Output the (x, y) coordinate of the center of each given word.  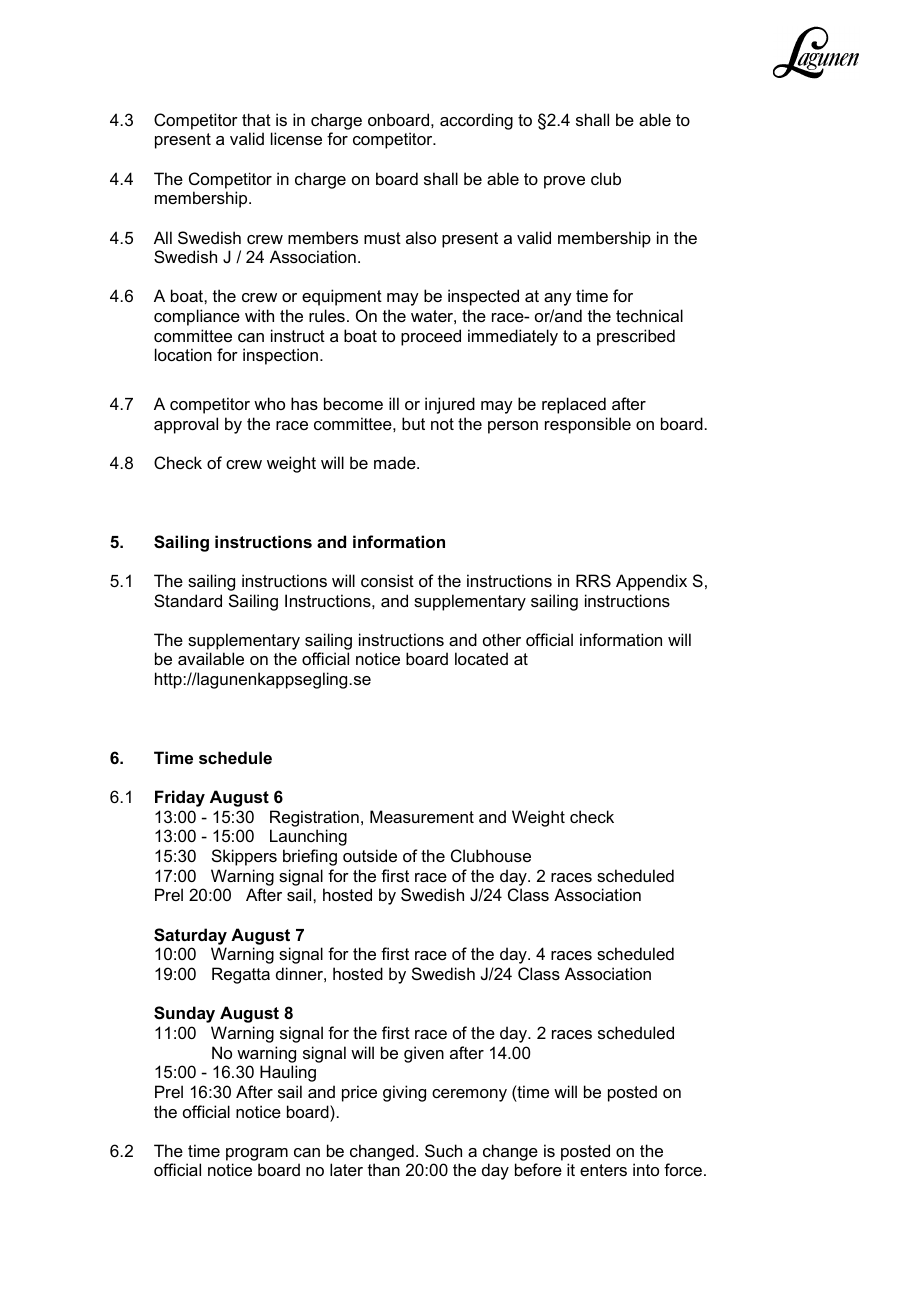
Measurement (422, 816)
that (256, 119)
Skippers (244, 857)
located (481, 658)
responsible (588, 425)
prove (564, 182)
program (257, 1154)
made (396, 462)
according (476, 121)
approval (186, 425)
